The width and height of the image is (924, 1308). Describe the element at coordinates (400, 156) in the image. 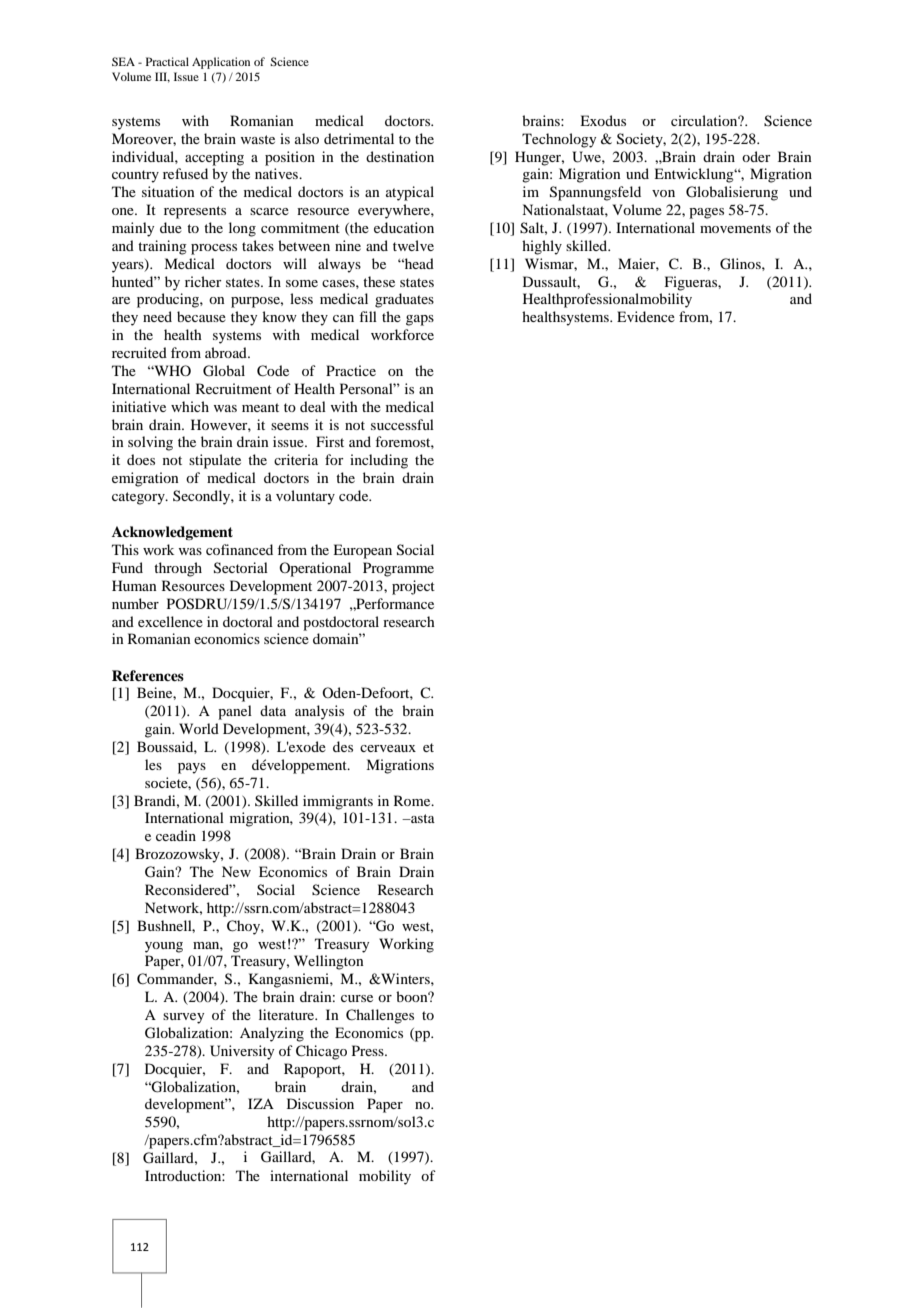

I see `destination` at that location.
